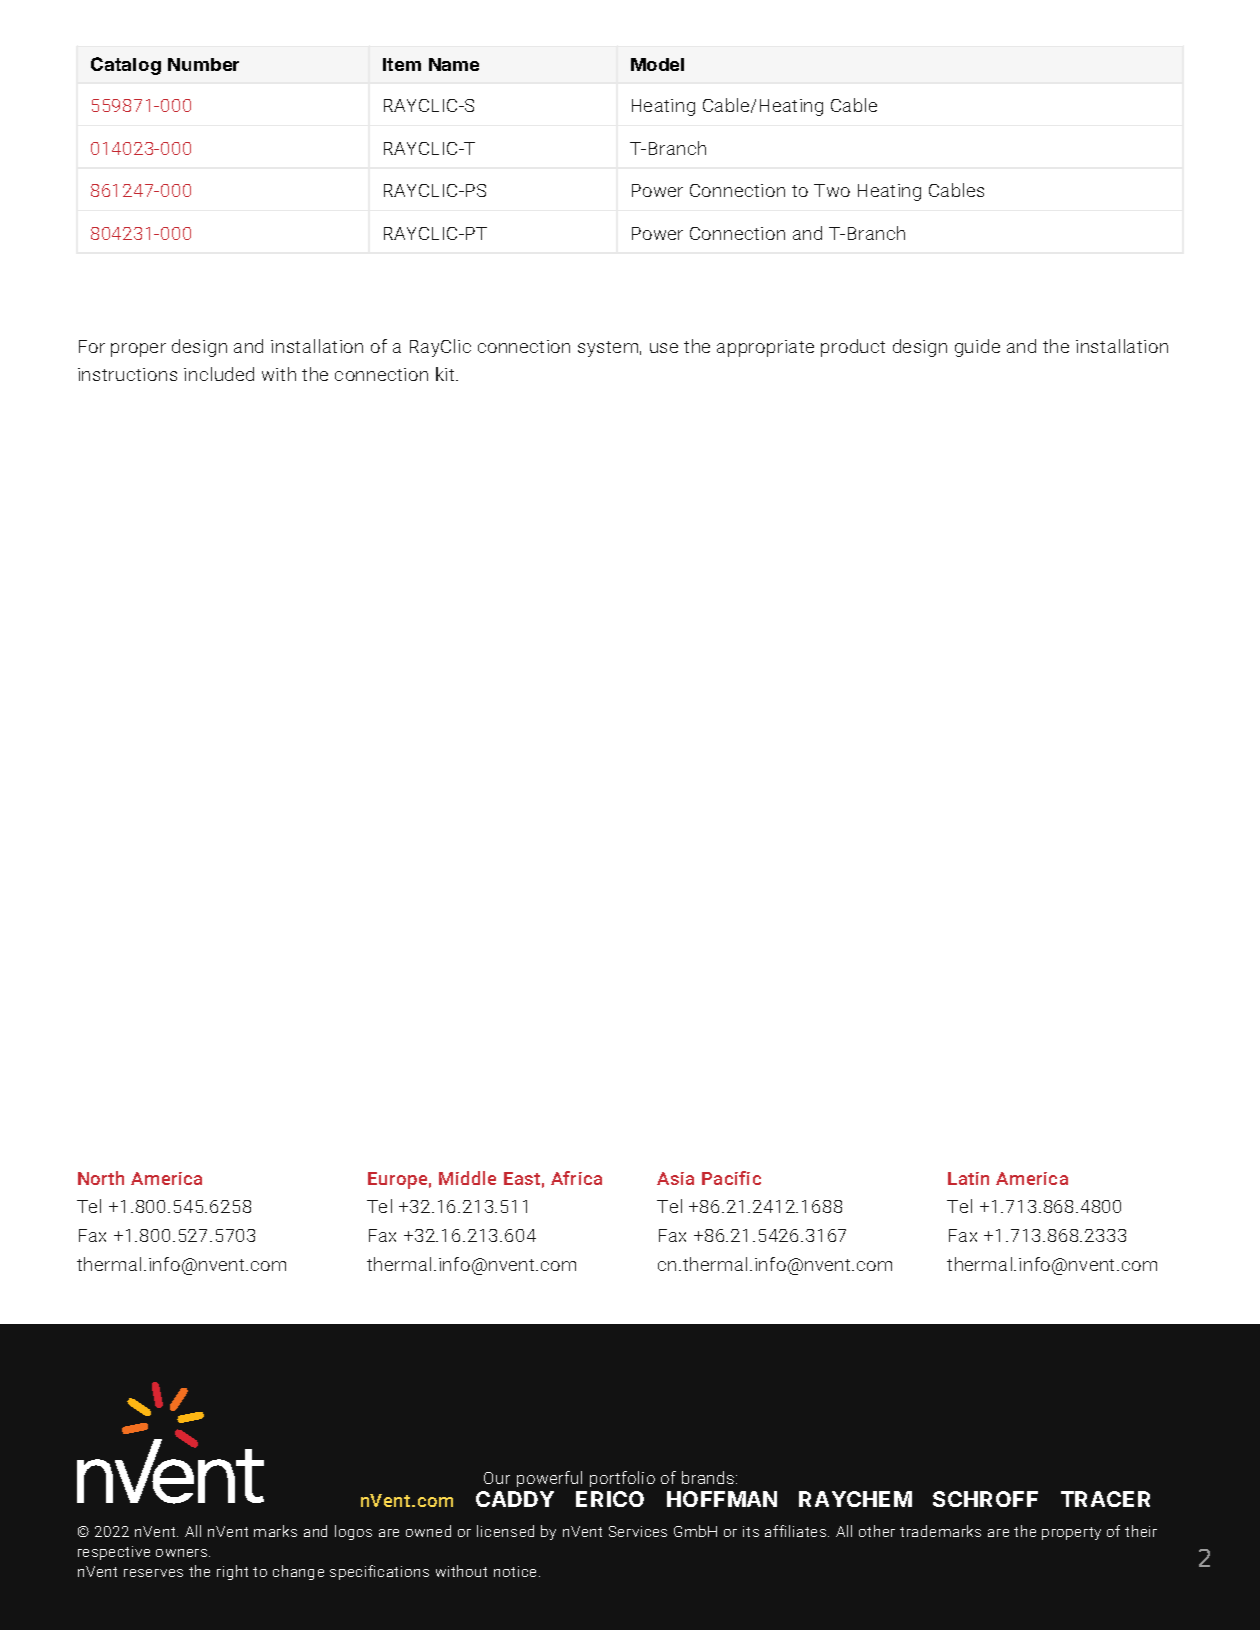 The image size is (1260, 1630). What do you see at coordinates (576, 1178) in the screenshot?
I see `Africa` at bounding box center [576, 1178].
